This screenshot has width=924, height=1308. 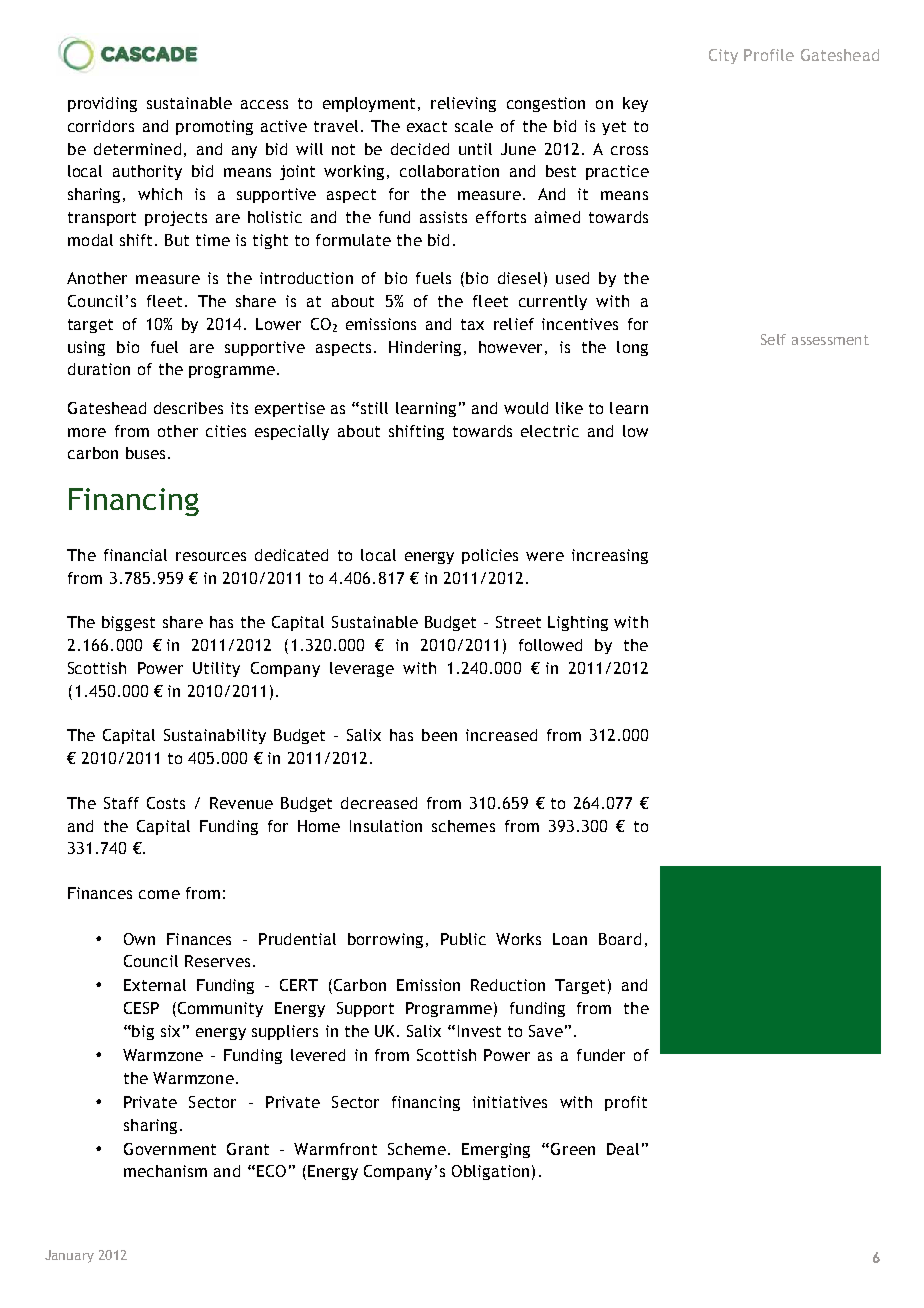 I want to click on mechanism, so click(x=165, y=1171).
